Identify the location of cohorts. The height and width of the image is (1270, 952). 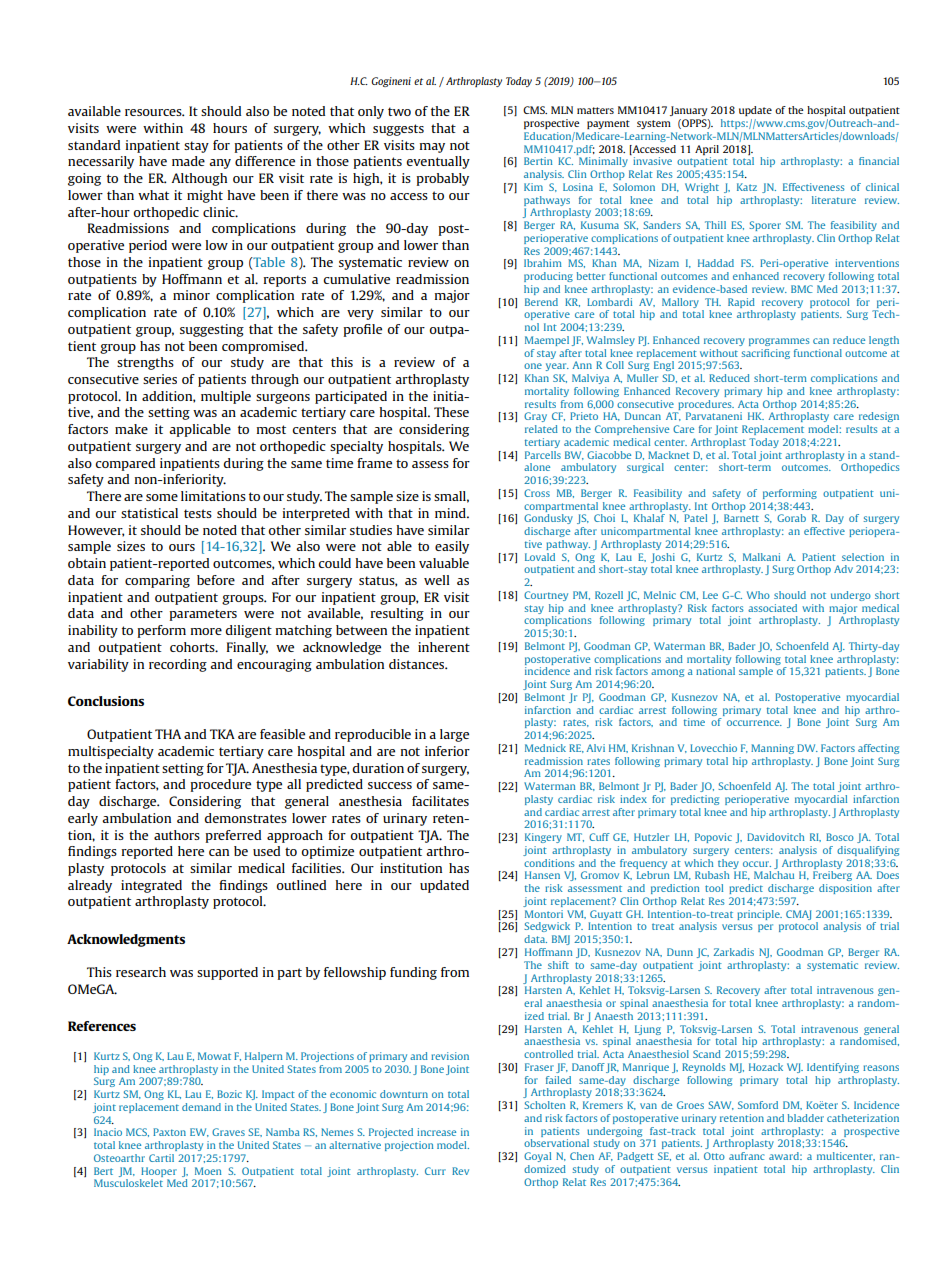
(193, 647).
